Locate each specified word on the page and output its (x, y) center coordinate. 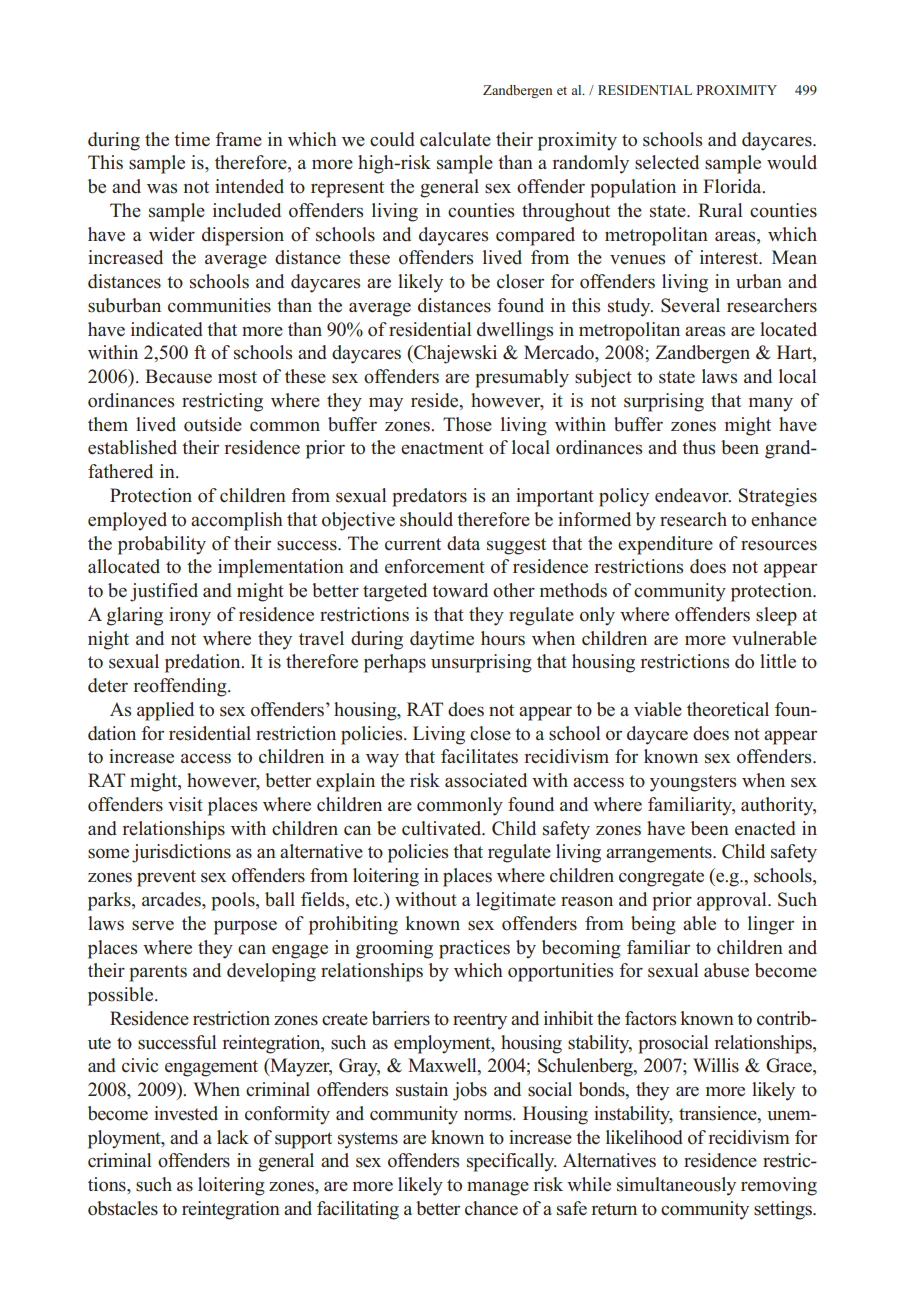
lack (233, 1137)
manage (498, 1188)
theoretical (728, 709)
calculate (455, 139)
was (162, 188)
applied (165, 711)
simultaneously (676, 1186)
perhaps (395, 663)
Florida (733, 186)
